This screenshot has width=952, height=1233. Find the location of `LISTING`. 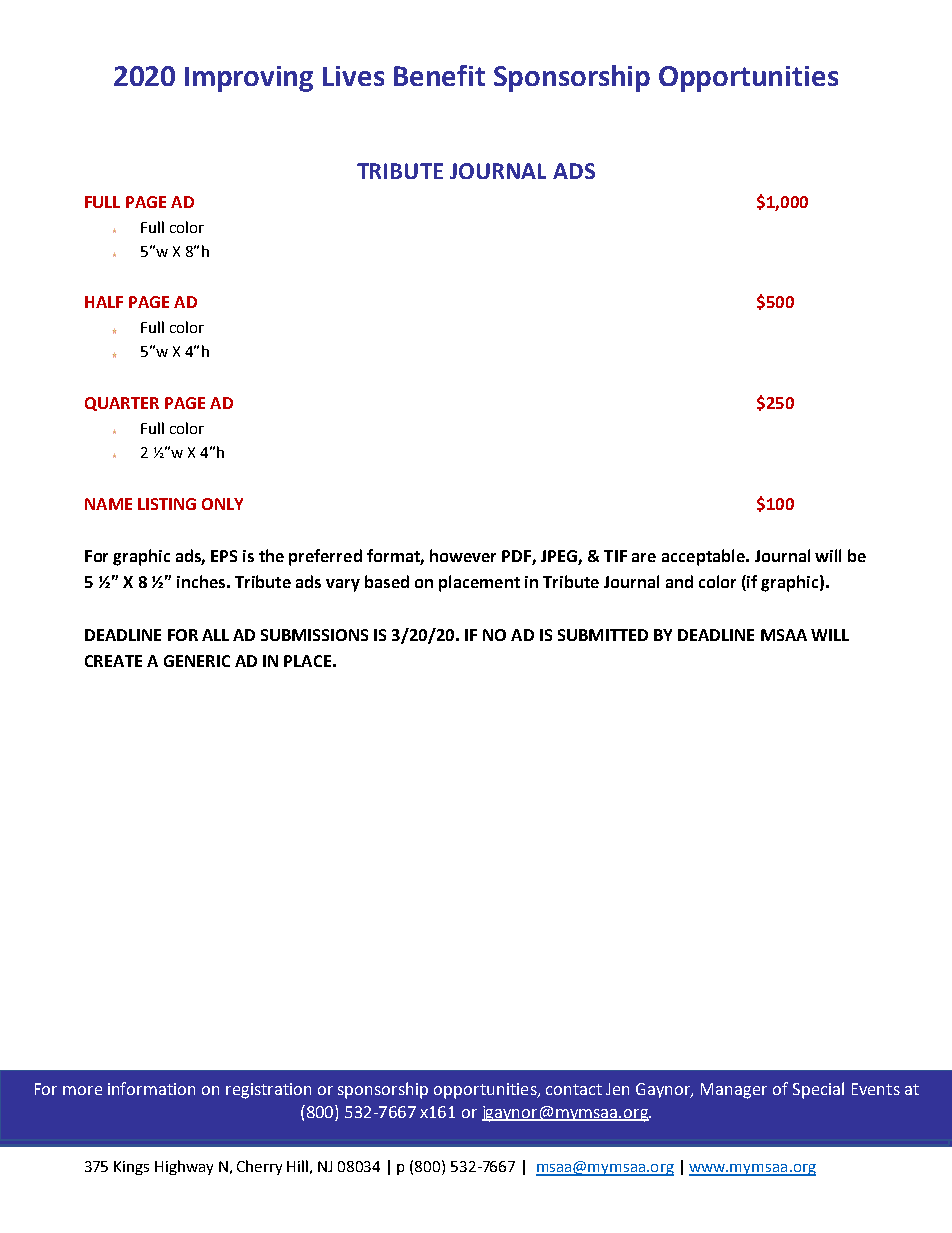

LISTING is located at coordinates (167, 504).
